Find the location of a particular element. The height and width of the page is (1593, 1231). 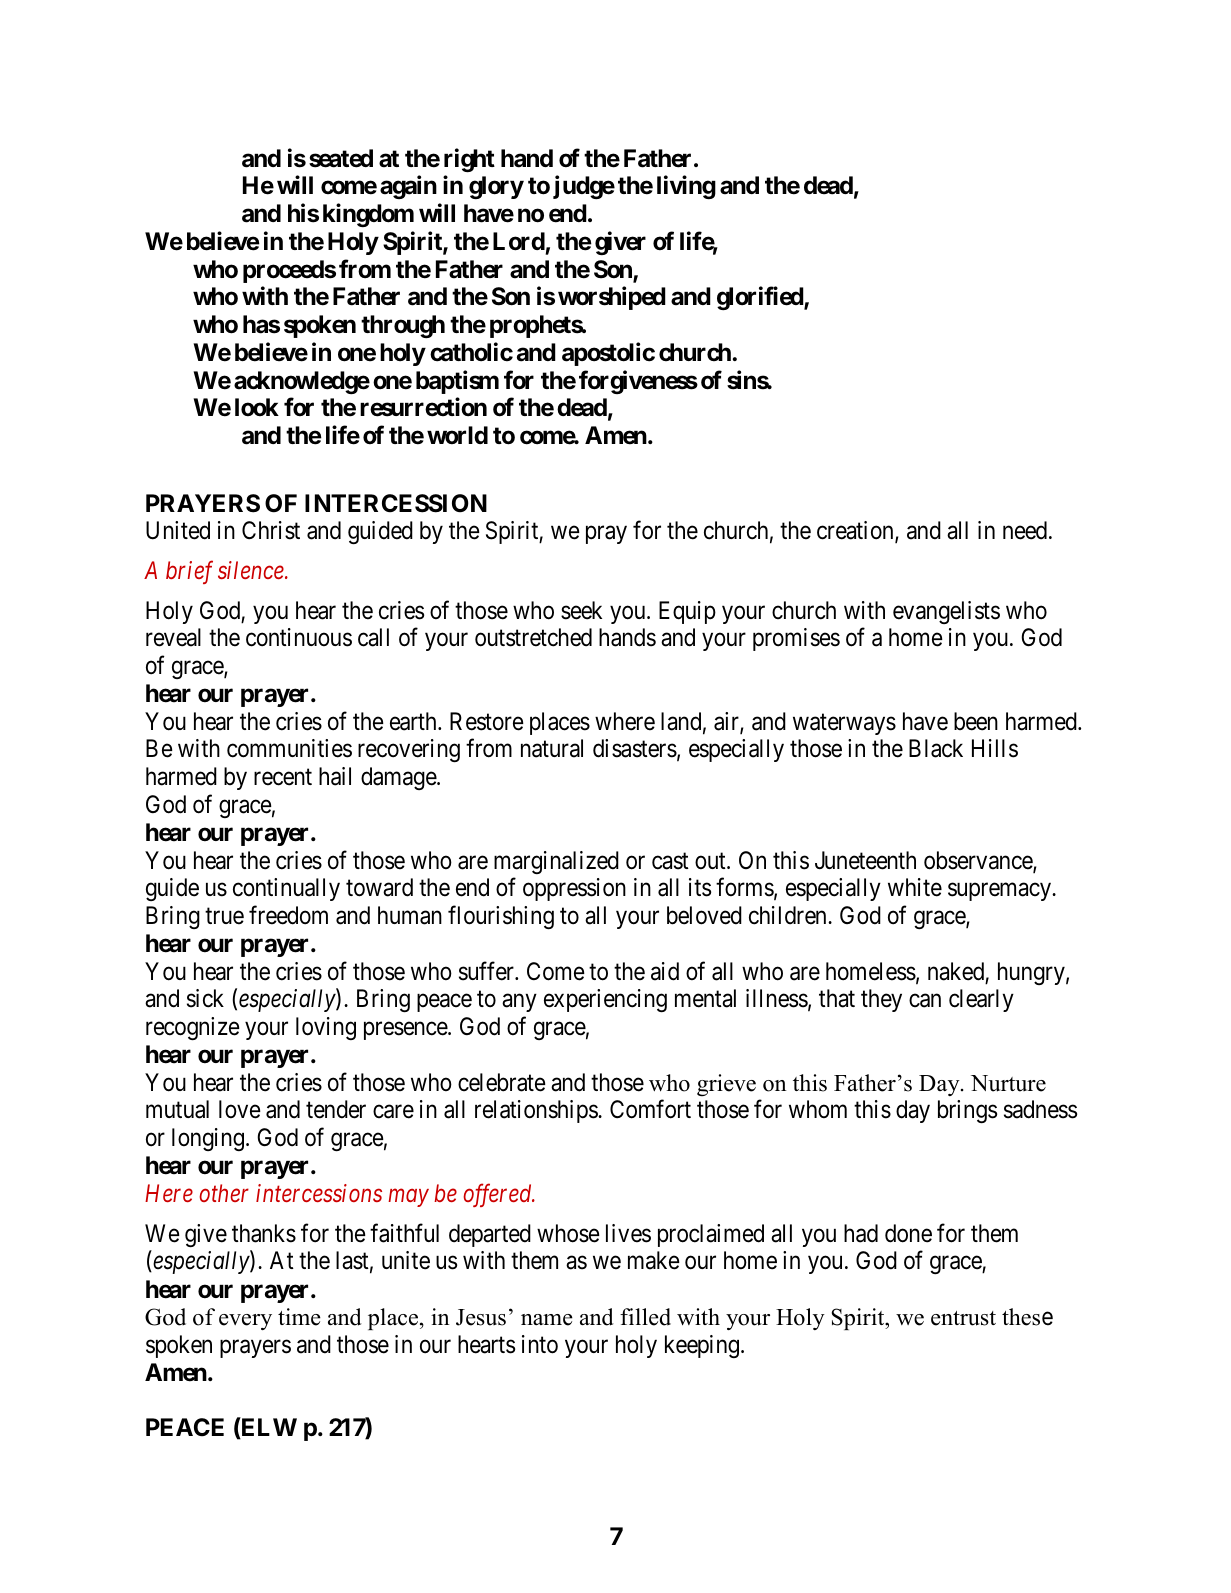

disasters is located at coordinates (635, 748).
